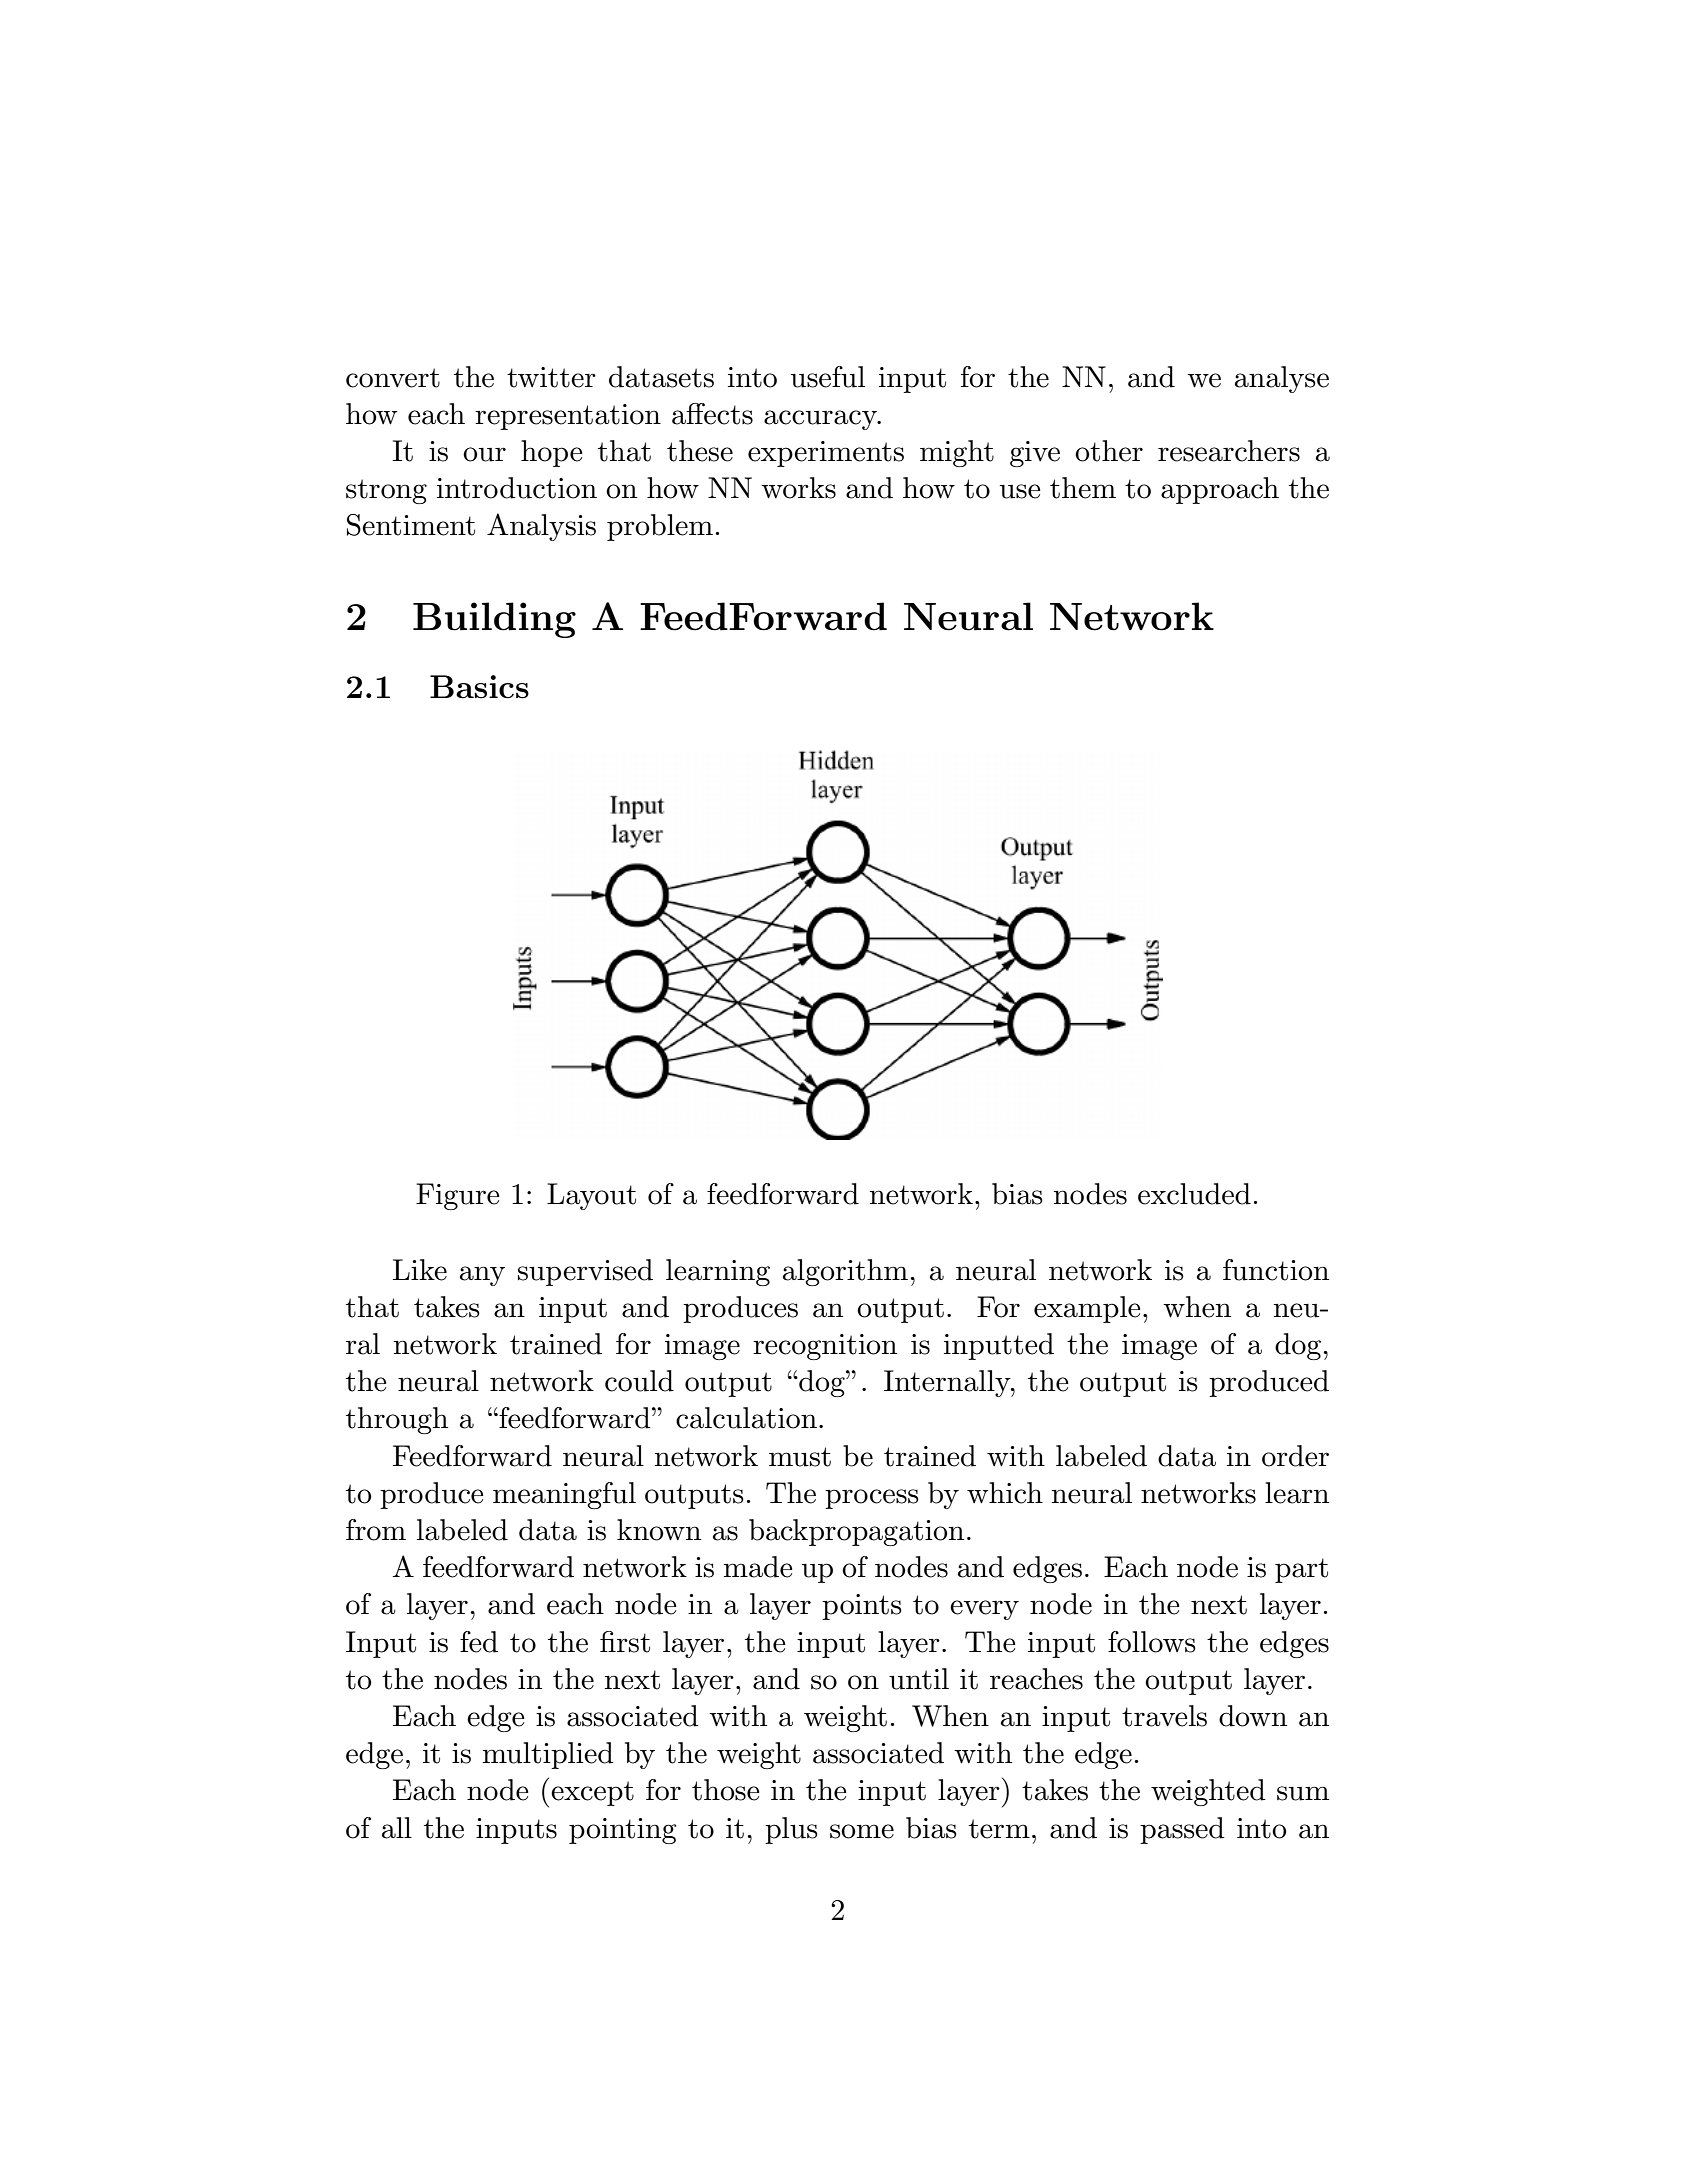  I want to click on excluded, so click(1194, 1194).
